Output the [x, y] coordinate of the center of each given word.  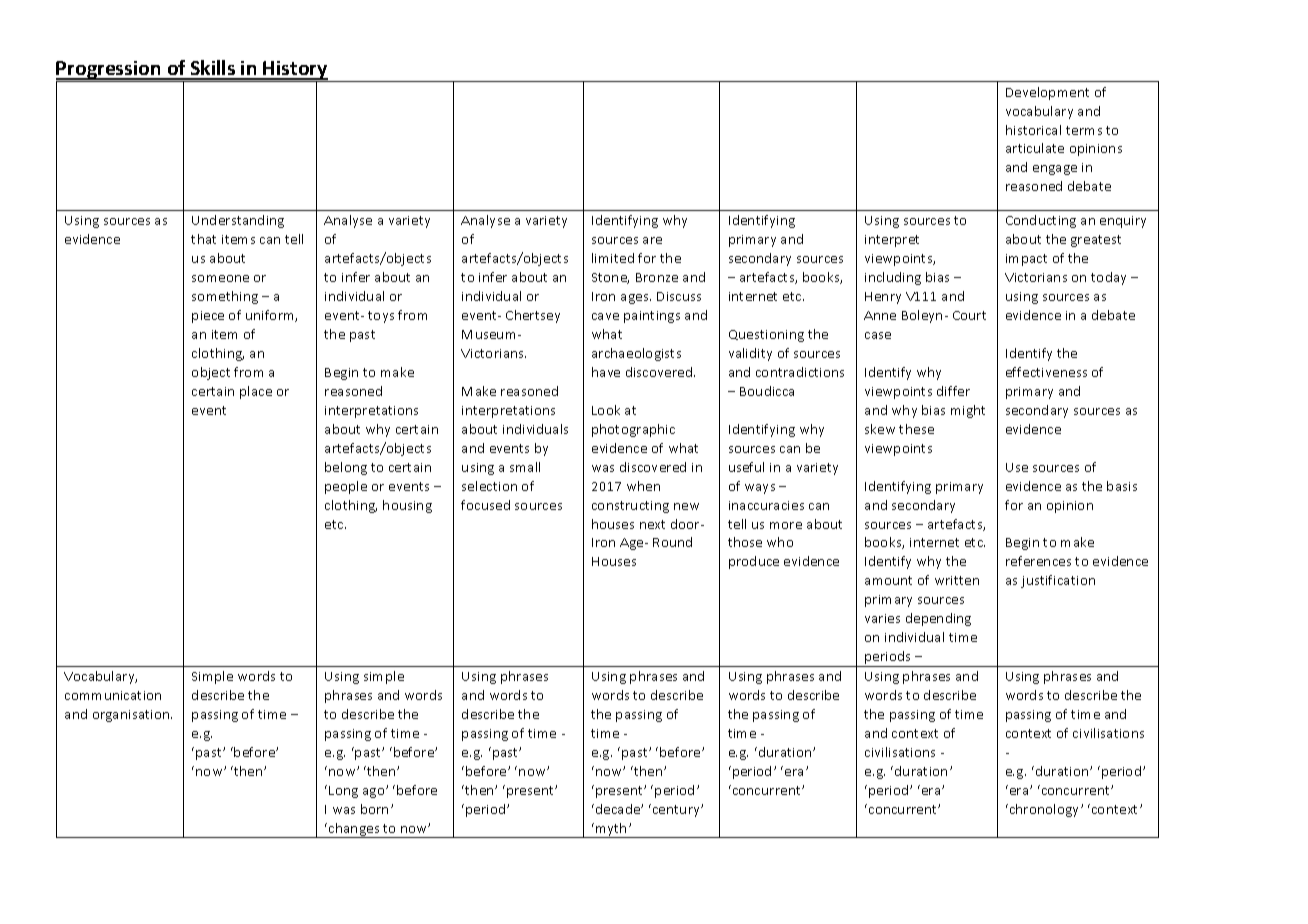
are [652, 240]
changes [354, 830]
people [346, 487]
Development [1047, 93]
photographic [633, 430]
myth [611, 830]
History [296, 71]
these [916, 429]
